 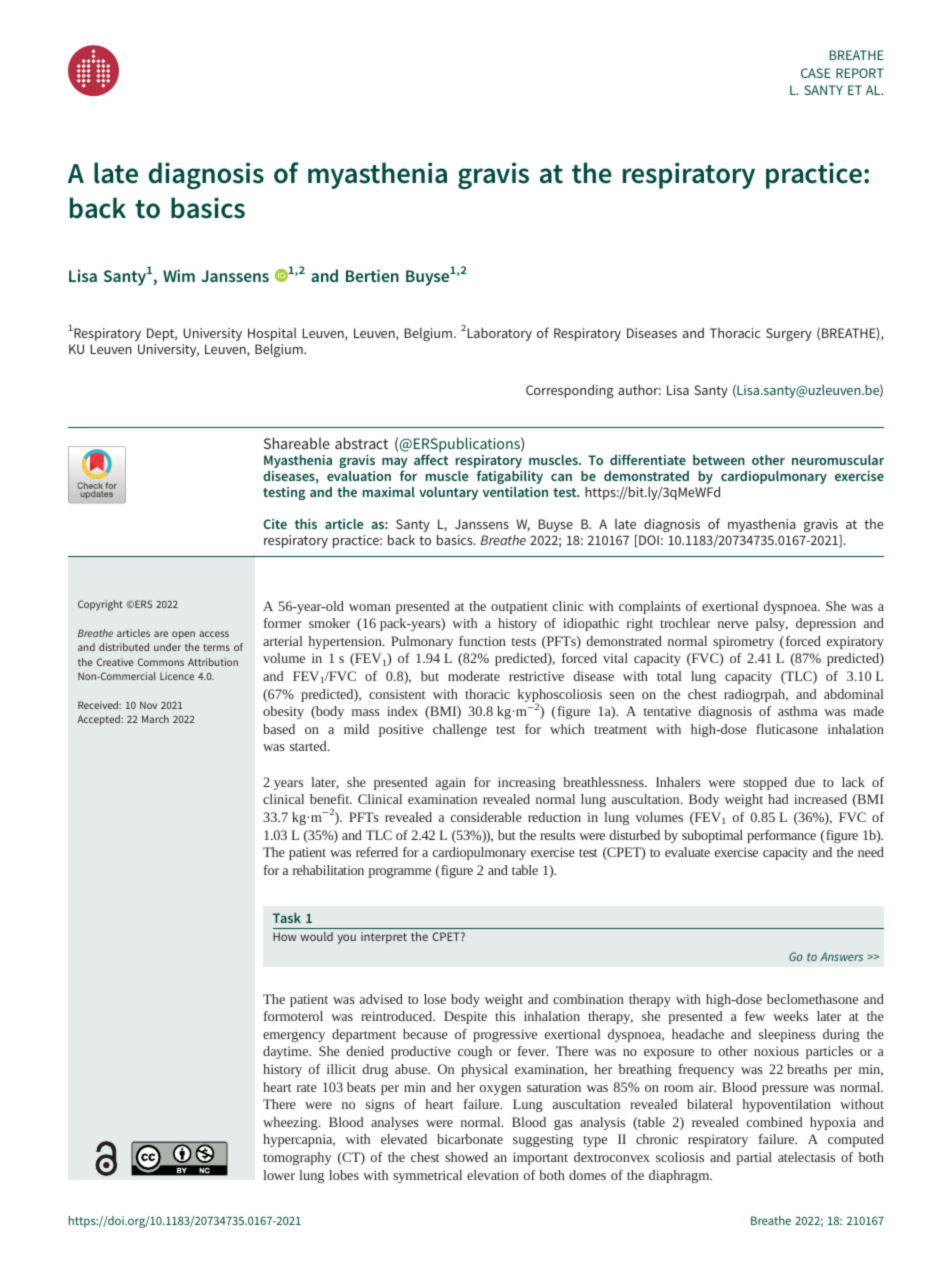 I want to click on Laboratory, so click(x=500, y=334).
